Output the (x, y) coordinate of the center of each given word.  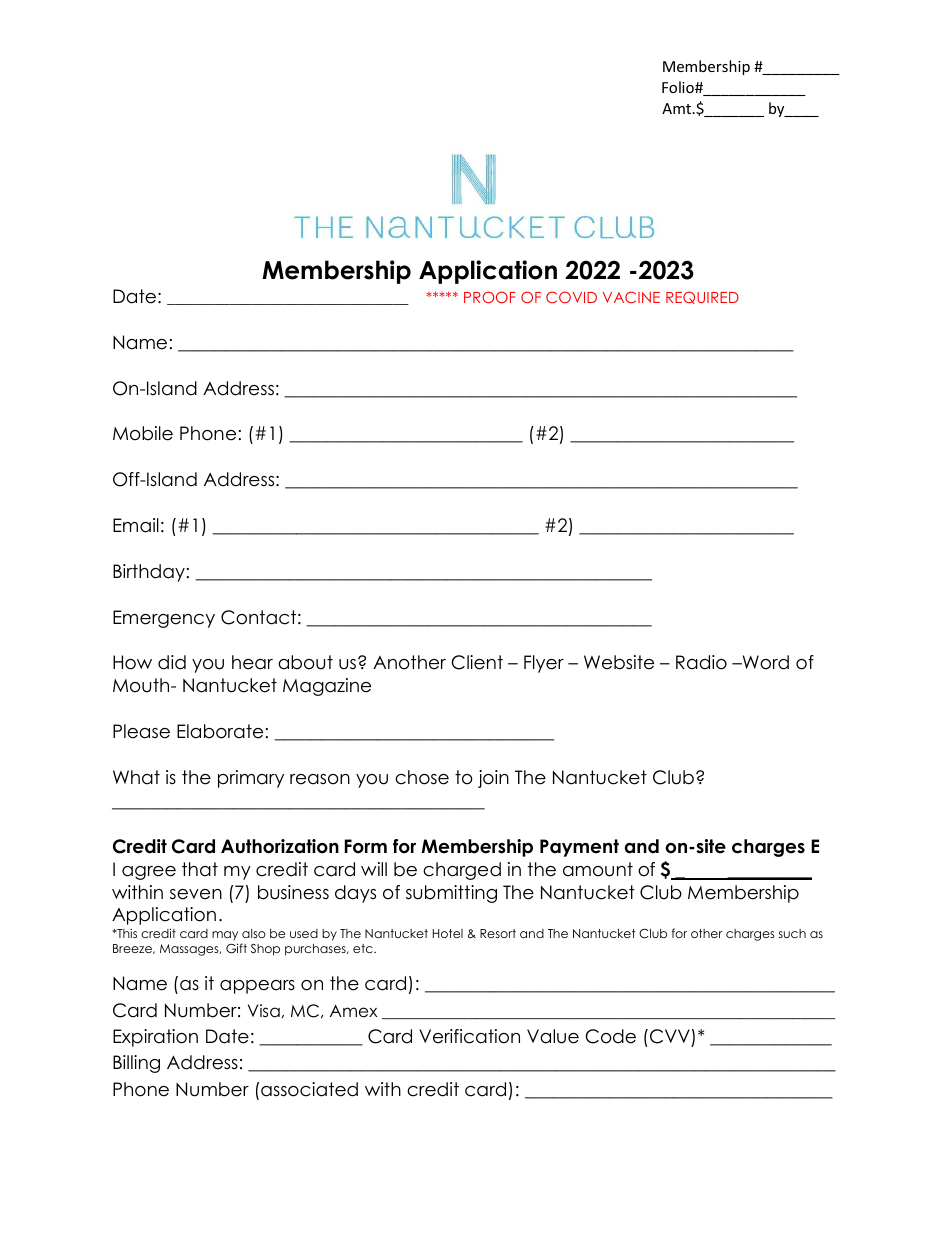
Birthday (149, 573)
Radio (701, 662)
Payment (579, 848)
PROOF (490, 297)
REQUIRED (702, 297)
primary (251, 779)
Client (477, 662)
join (493, 779)
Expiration (155, 1038)
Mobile (143, 433)
